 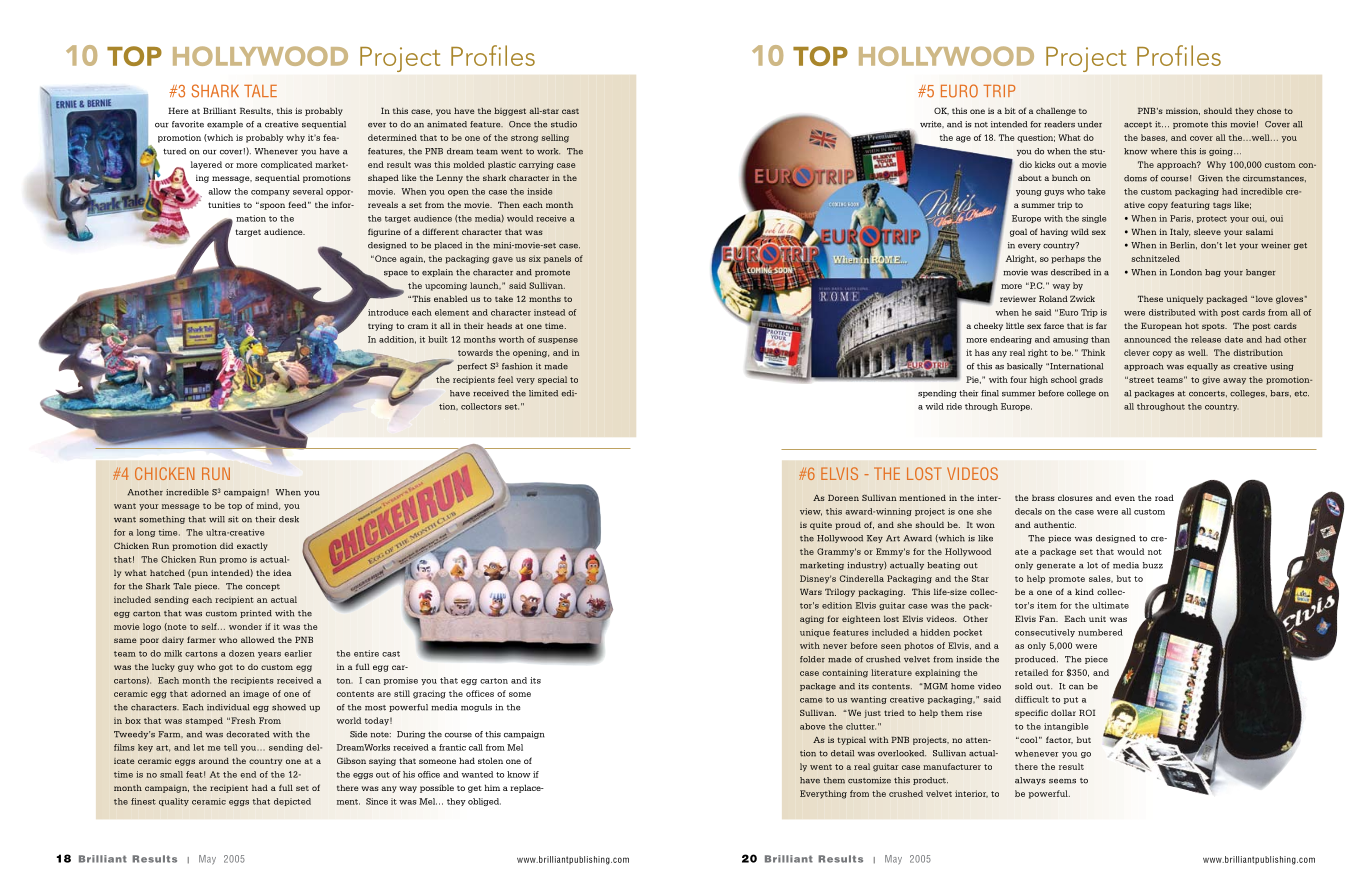 What do you see at coordinates (268, 506) in the page?
I see `mind` at bounding box center [268, 506].
